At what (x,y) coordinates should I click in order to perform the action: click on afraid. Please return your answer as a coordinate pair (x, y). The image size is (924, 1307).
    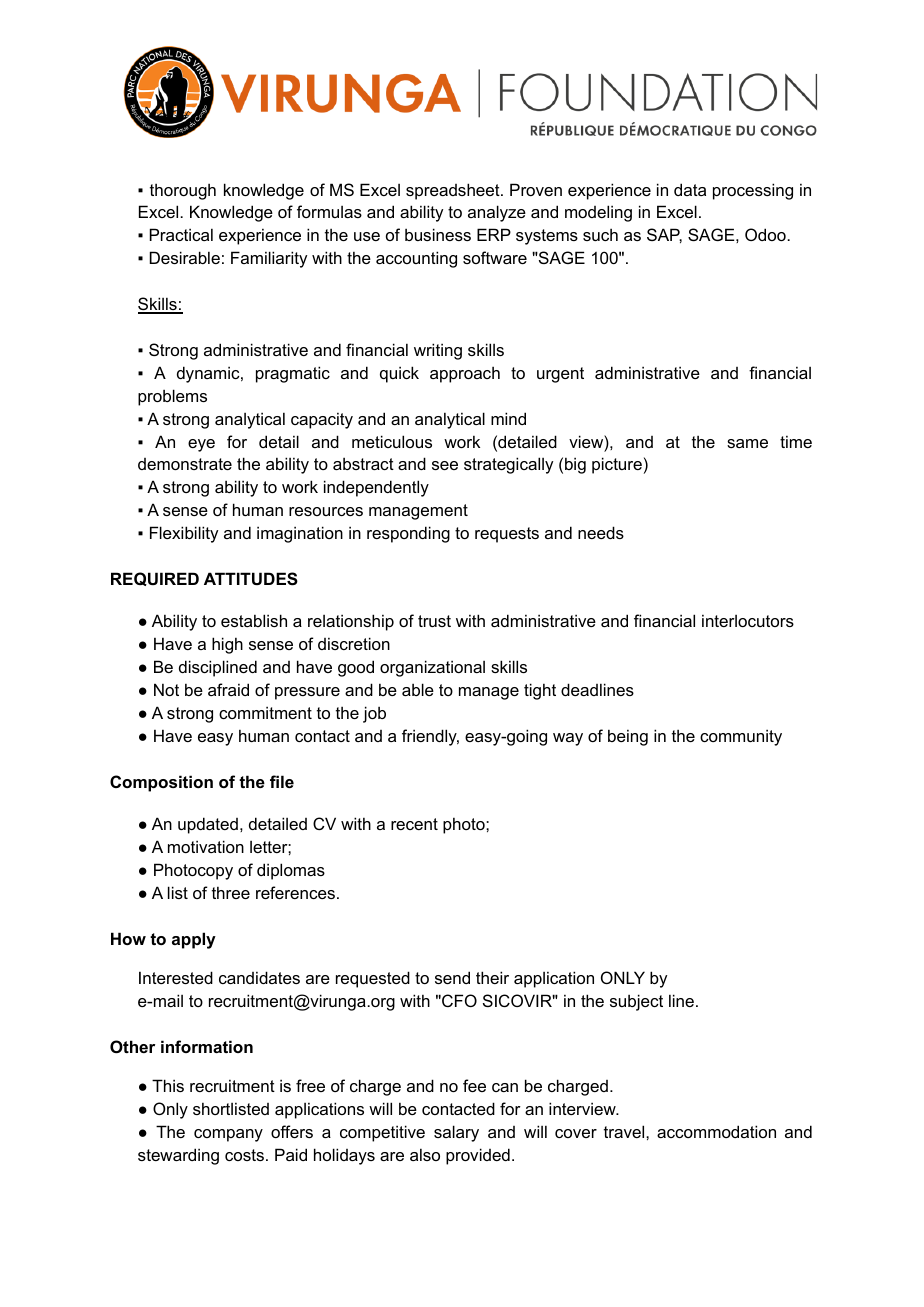
    Looking at the image, I should click on (228, 689).
